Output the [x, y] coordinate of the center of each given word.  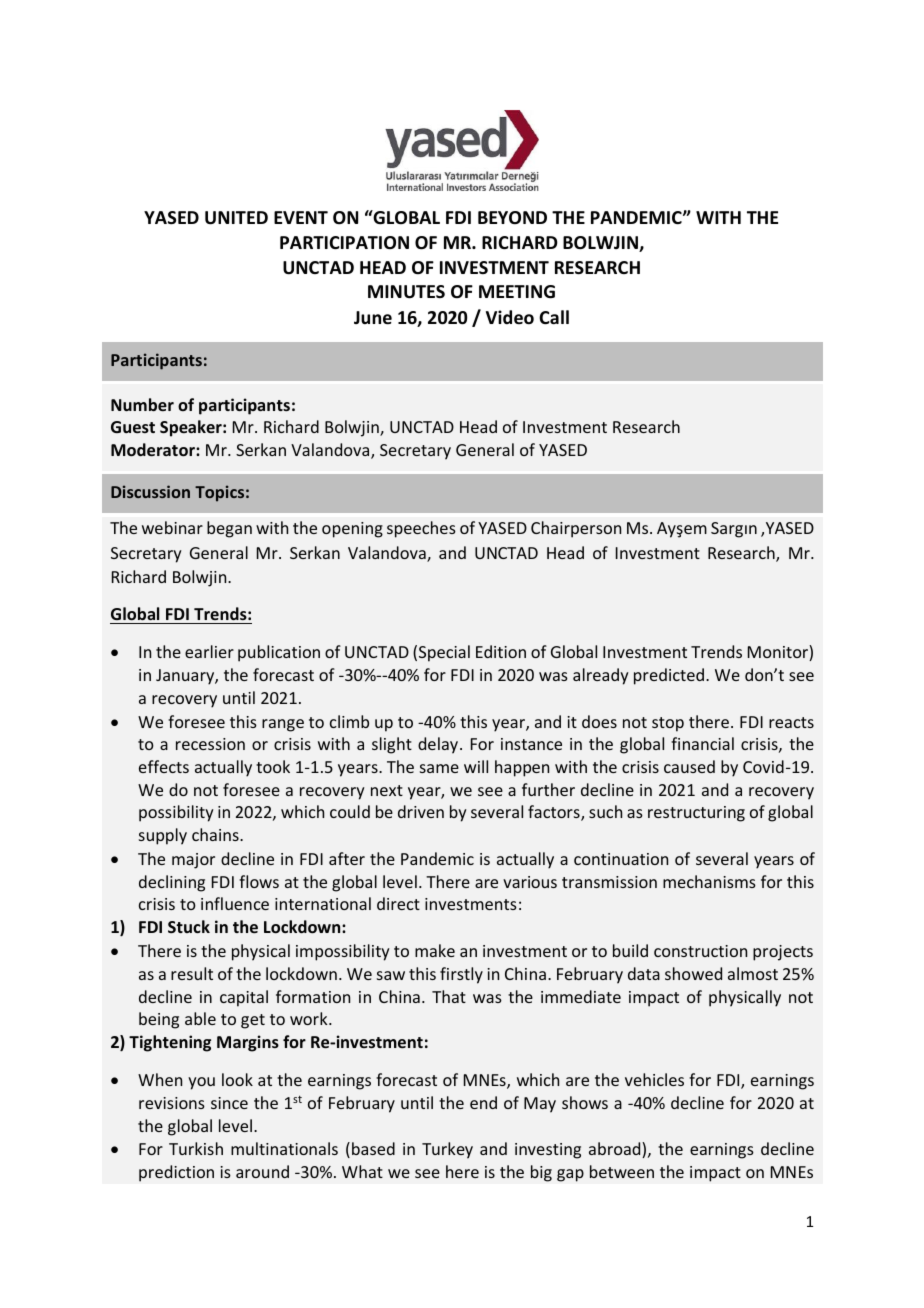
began [229, 529]
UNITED [236, 218]
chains [216, 834]
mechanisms [709, 881]
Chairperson [576, 529]
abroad [616, 1150]
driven [421, 811]
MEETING [517, 292]
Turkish [196, 1148]
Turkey [447, 1150]
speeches [421, 529]
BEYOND [512, 217]
